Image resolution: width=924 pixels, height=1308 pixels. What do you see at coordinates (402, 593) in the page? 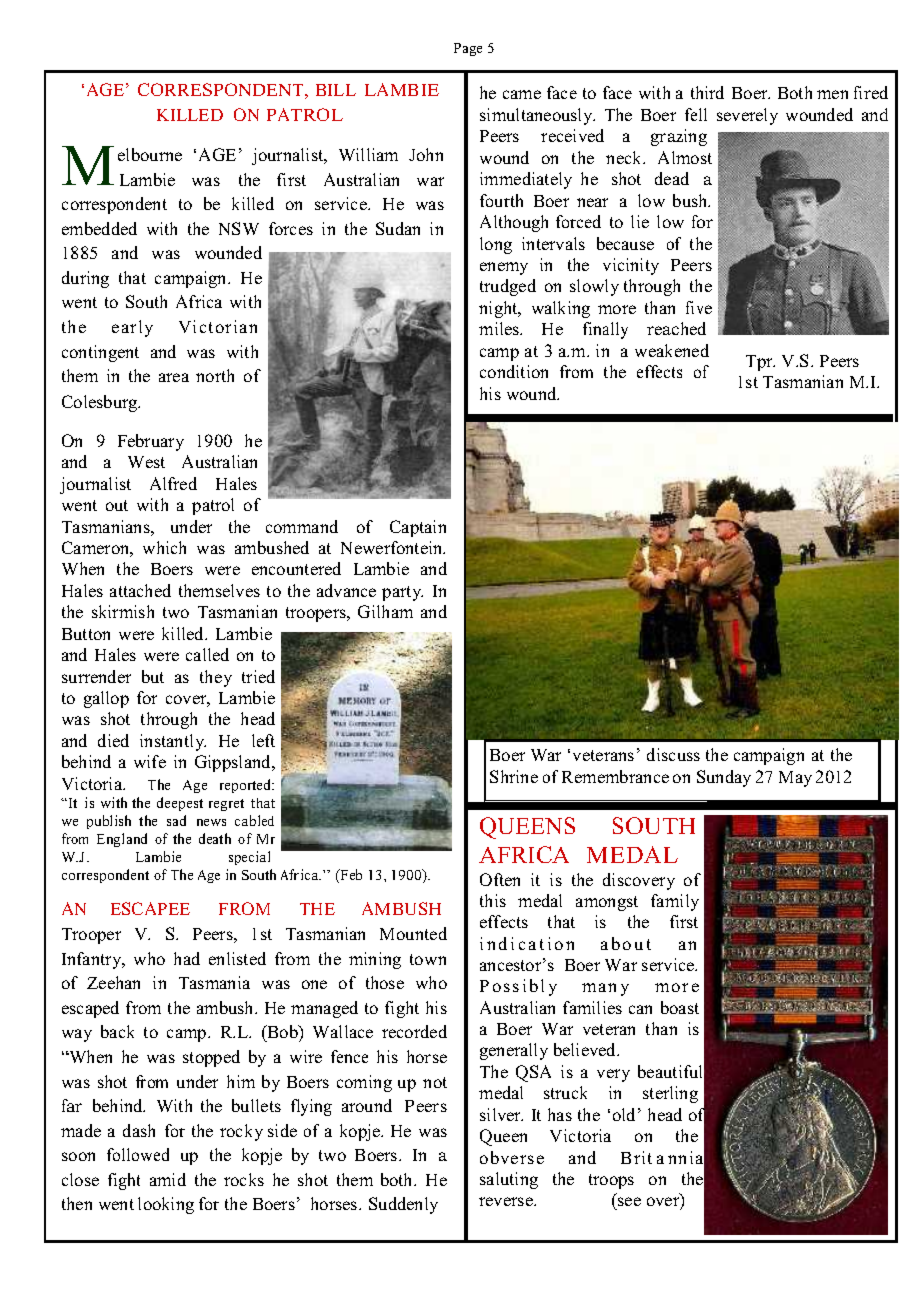
I see `party` at bounding box center [402, 593].
